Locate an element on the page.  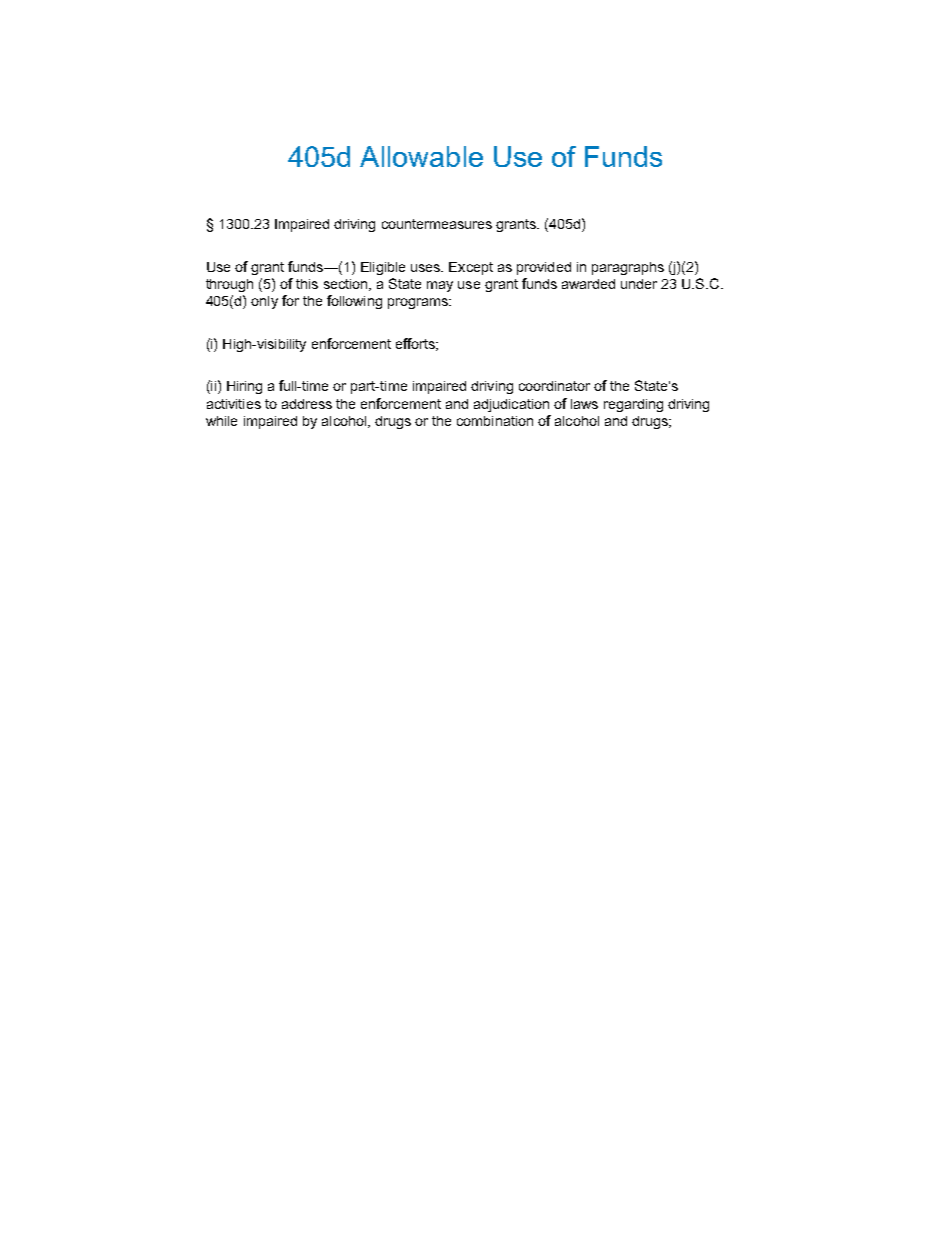
only is located at coordinates (264, 302).
